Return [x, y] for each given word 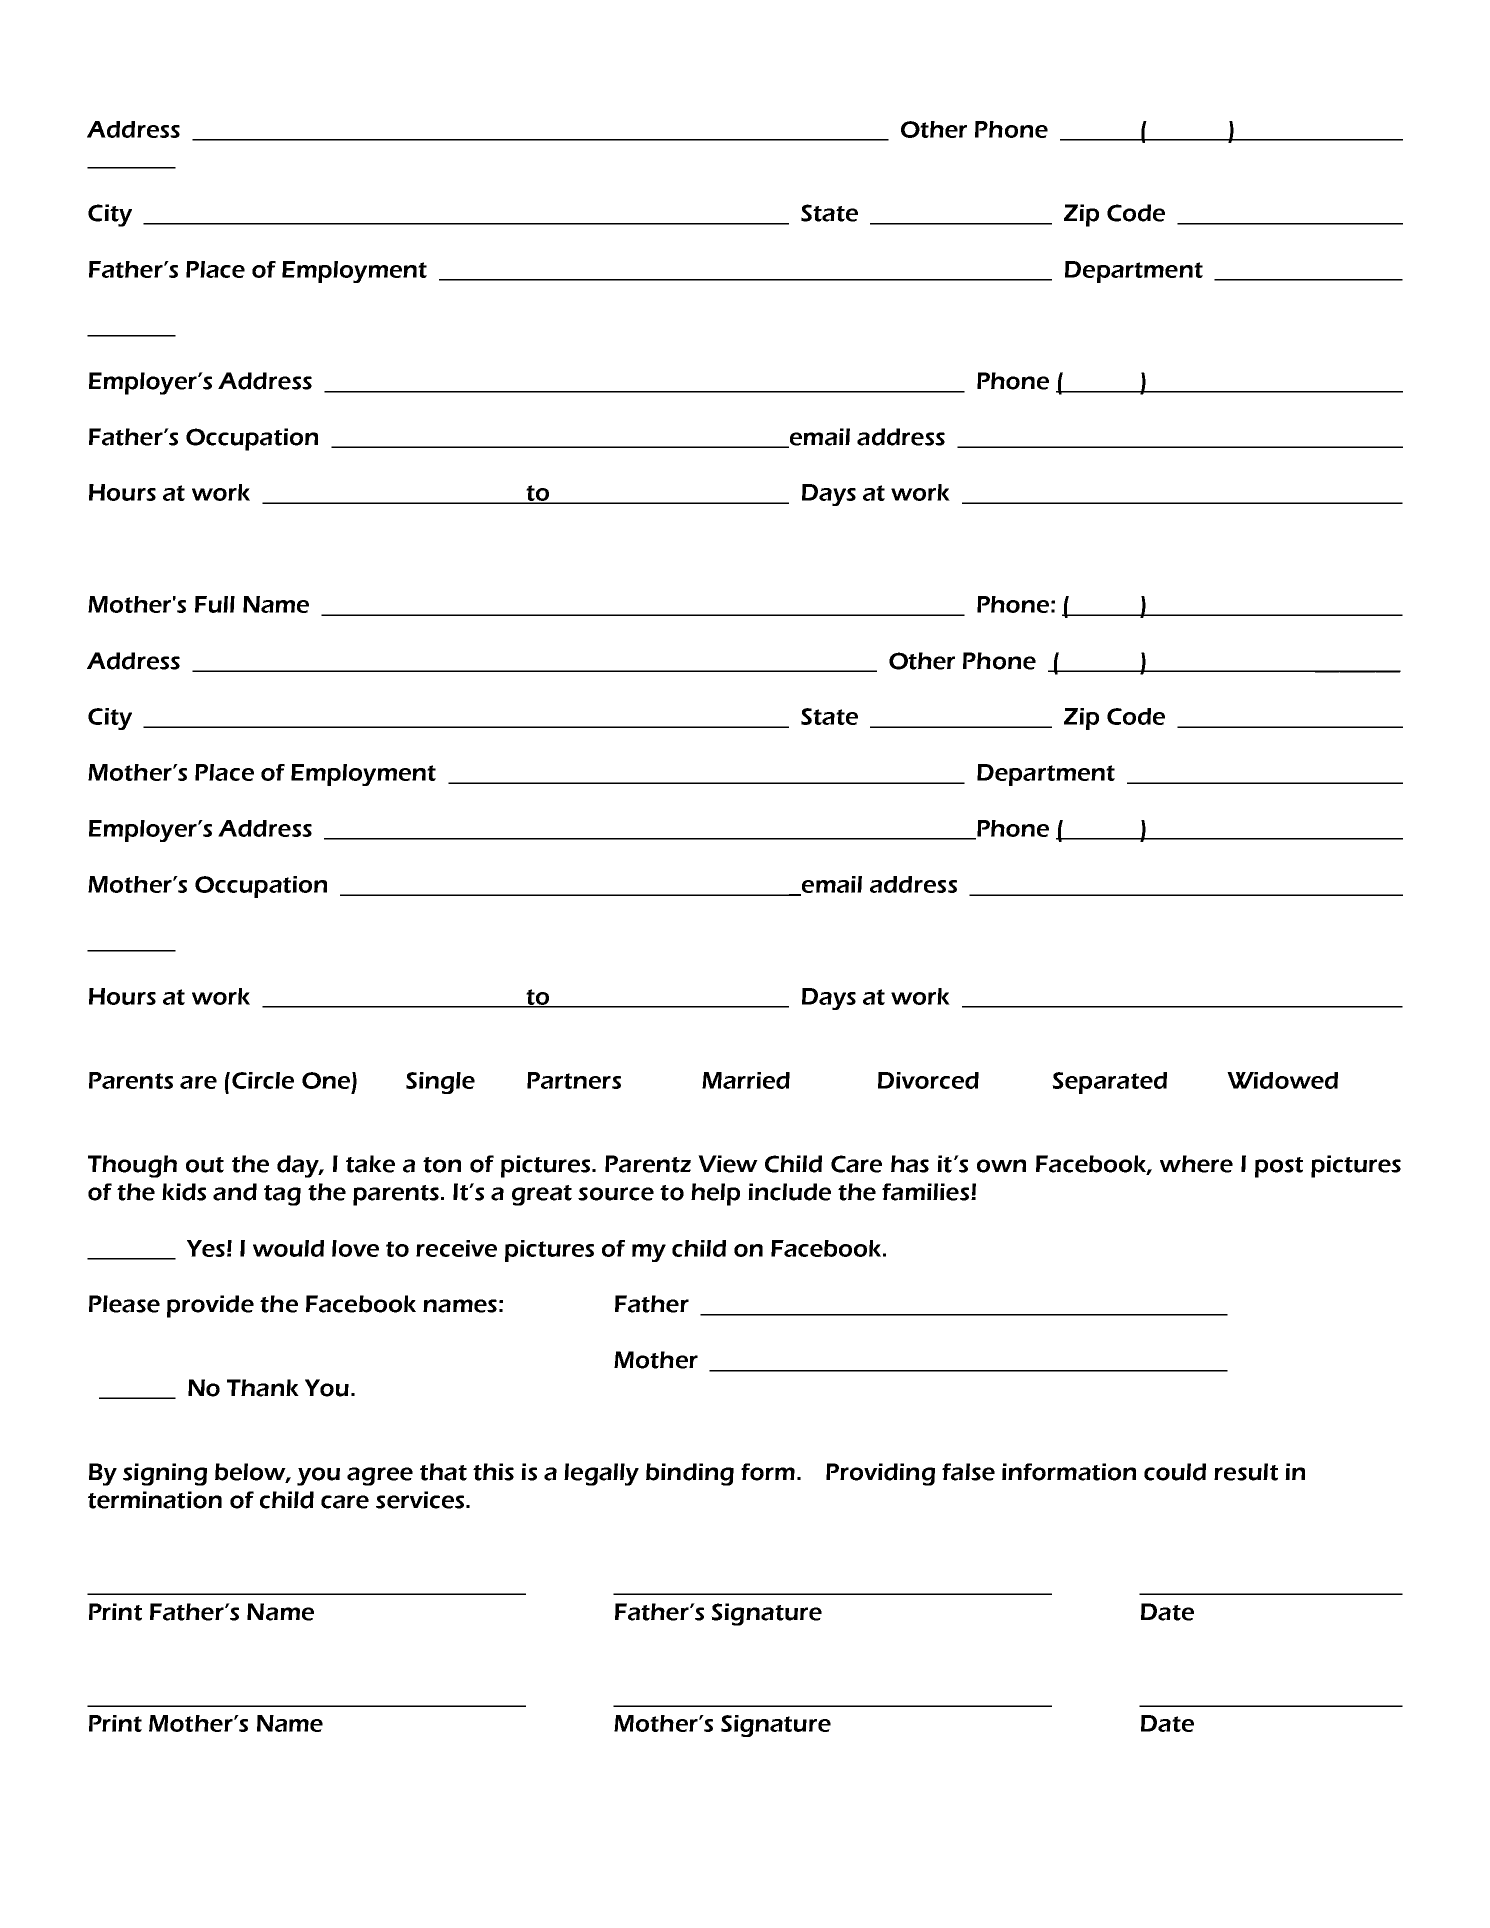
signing [165, 1474]
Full [215, 604]
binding [690, 1474]
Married [746, 1080]
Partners [574, 1080]
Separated [1109, 1083]
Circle [263, 1080]
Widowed [1282, 1080]
